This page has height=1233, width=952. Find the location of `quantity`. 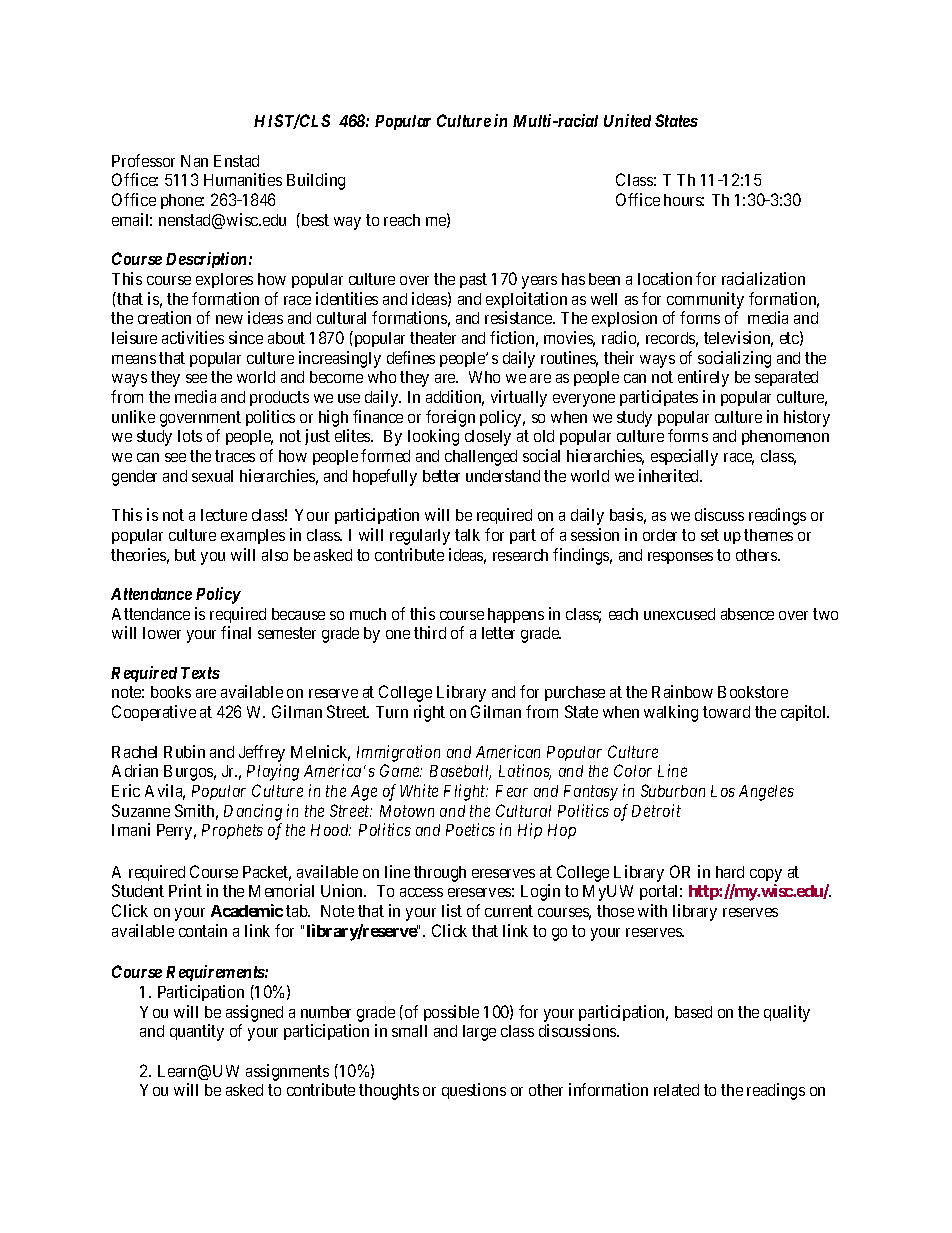

quantity is located at coordinates (197, 1032).
